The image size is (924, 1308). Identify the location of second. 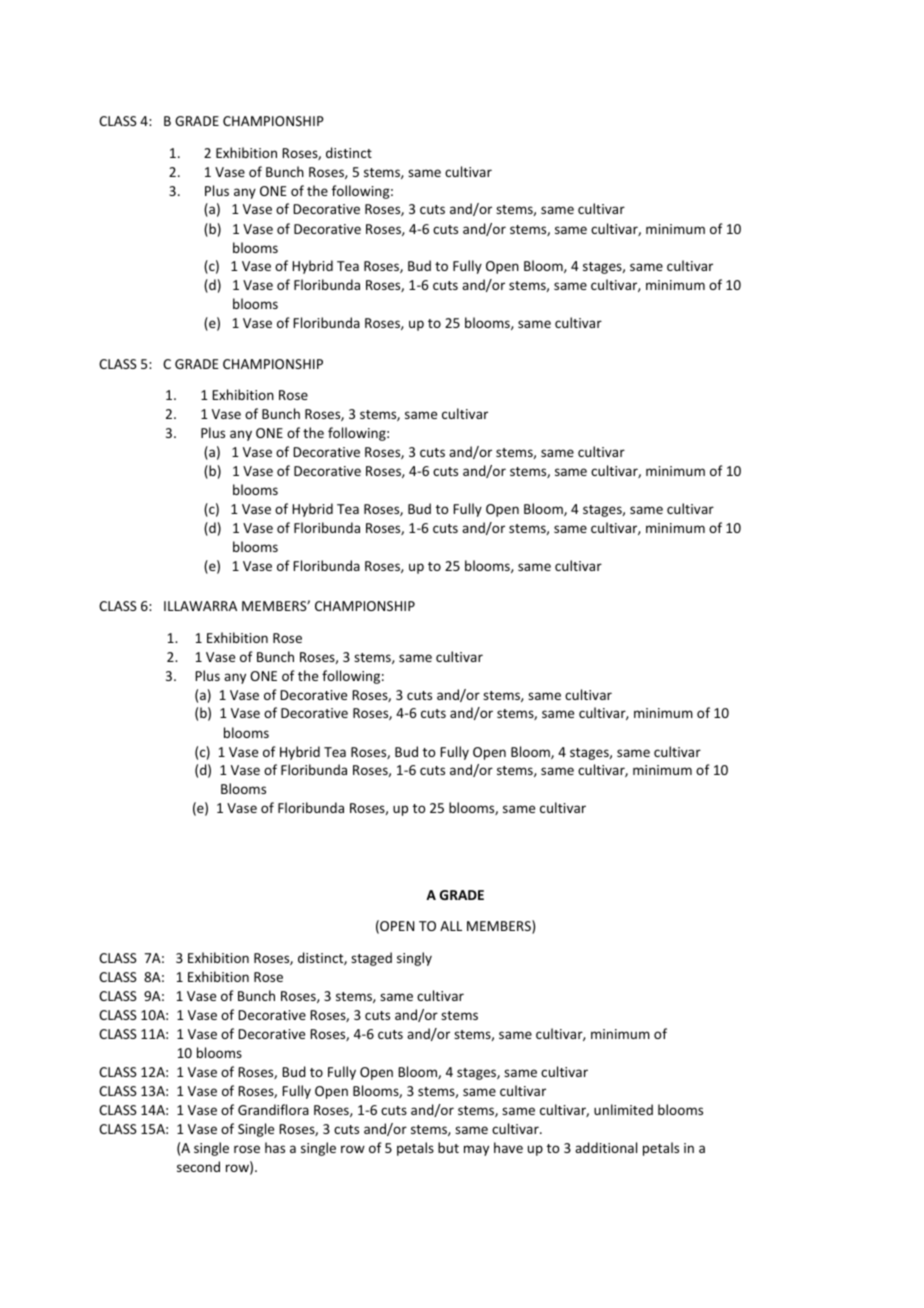
(198, 1166).
